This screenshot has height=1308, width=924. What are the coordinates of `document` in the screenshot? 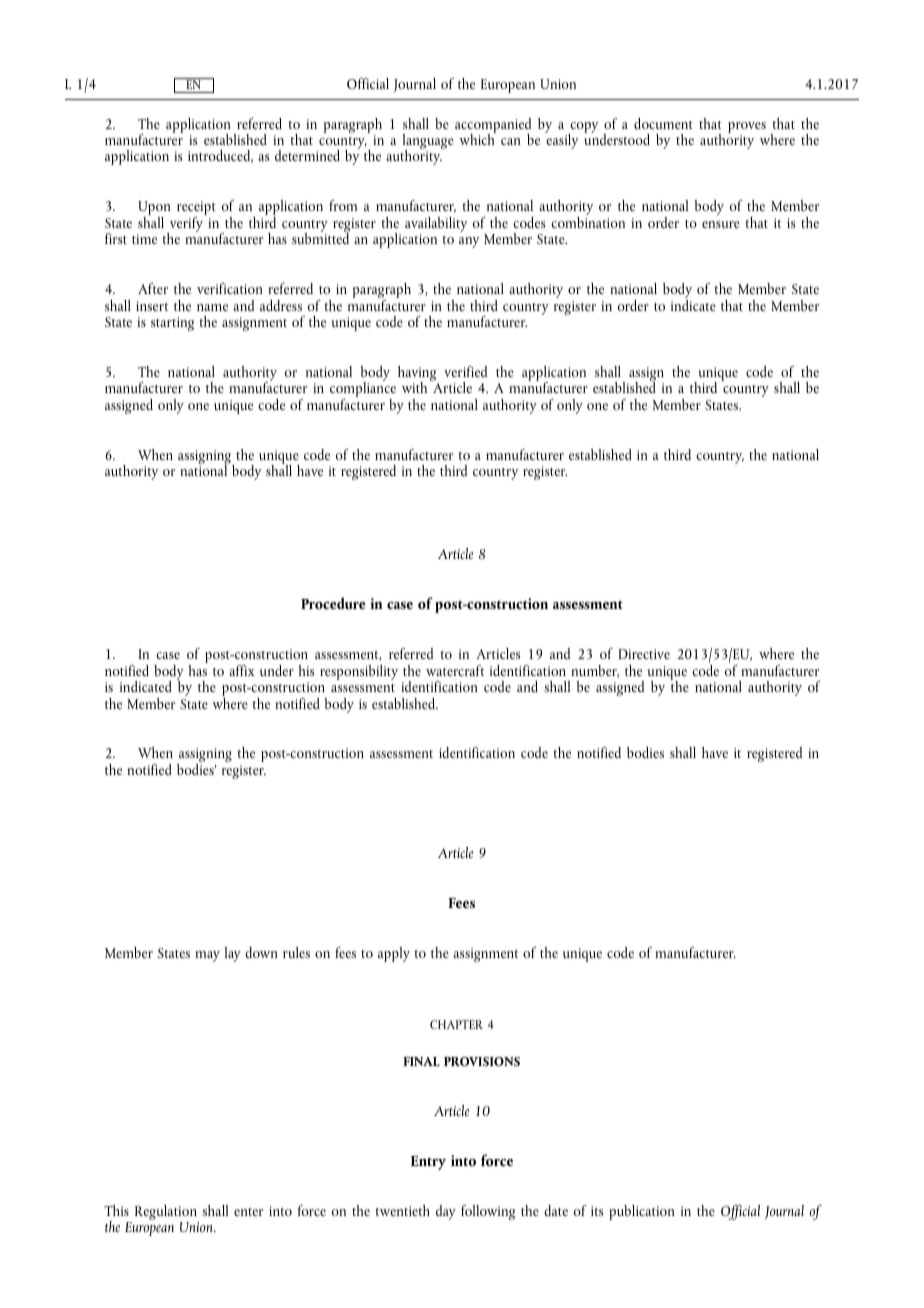 It's located at (663, 123).
